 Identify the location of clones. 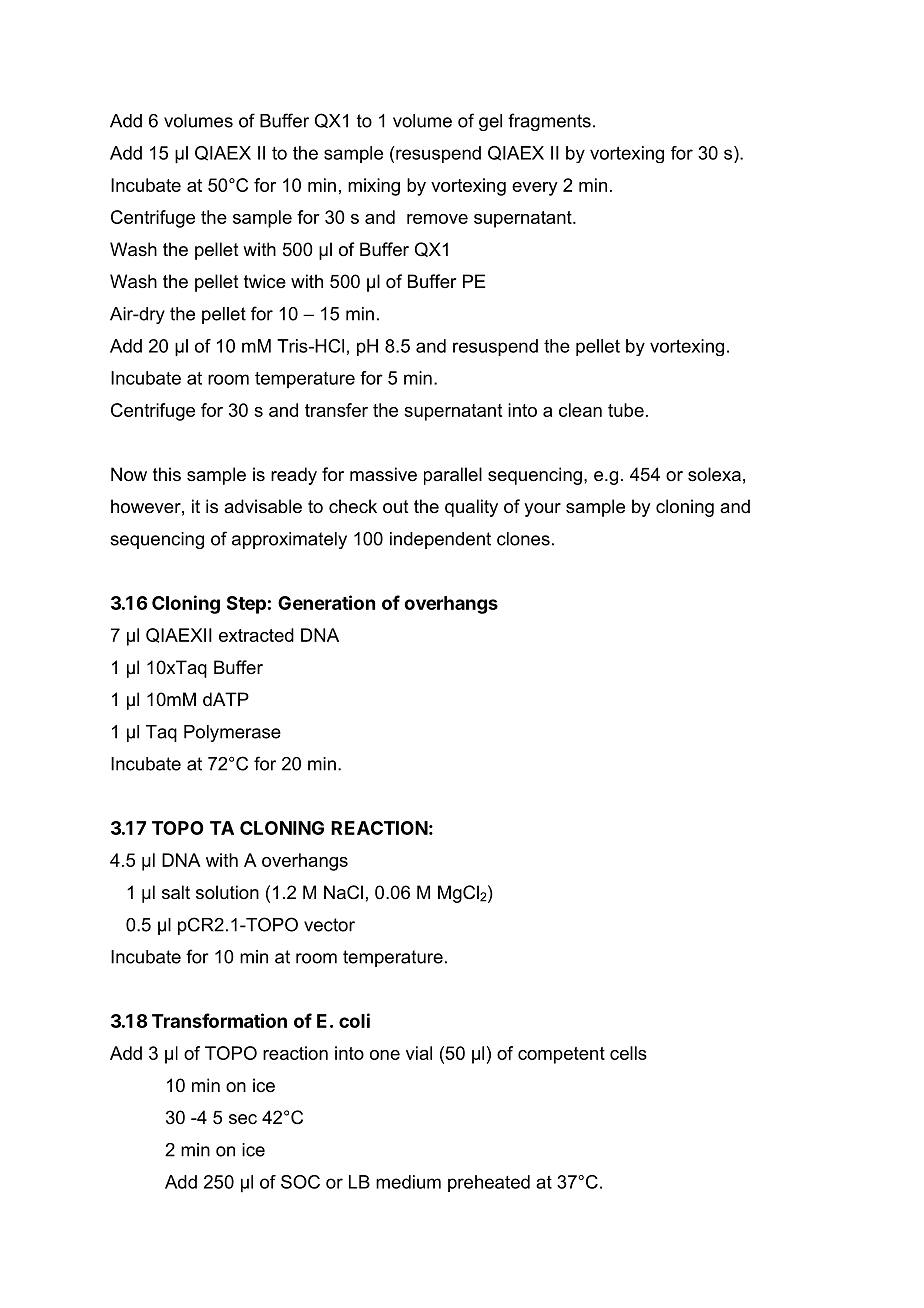
(523, 539).
